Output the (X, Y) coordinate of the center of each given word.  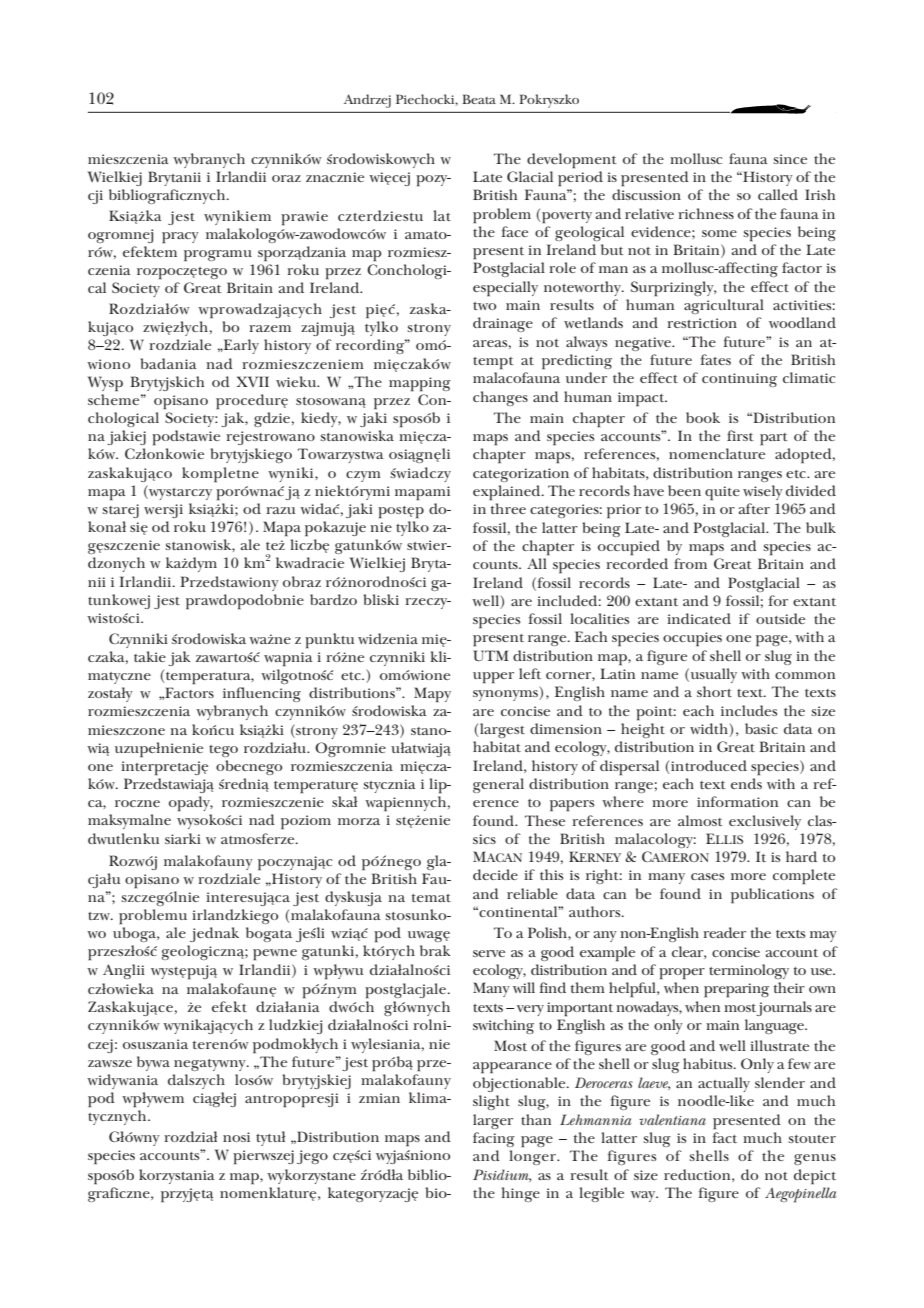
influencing (262, 694)
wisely (763, 492)
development (572, 160)
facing (494, 1139)
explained (508, 492)
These (545, 820)
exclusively (765, 822)
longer (533, 1157)
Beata (479, 99)
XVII (253, 381)
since (790, 159)
